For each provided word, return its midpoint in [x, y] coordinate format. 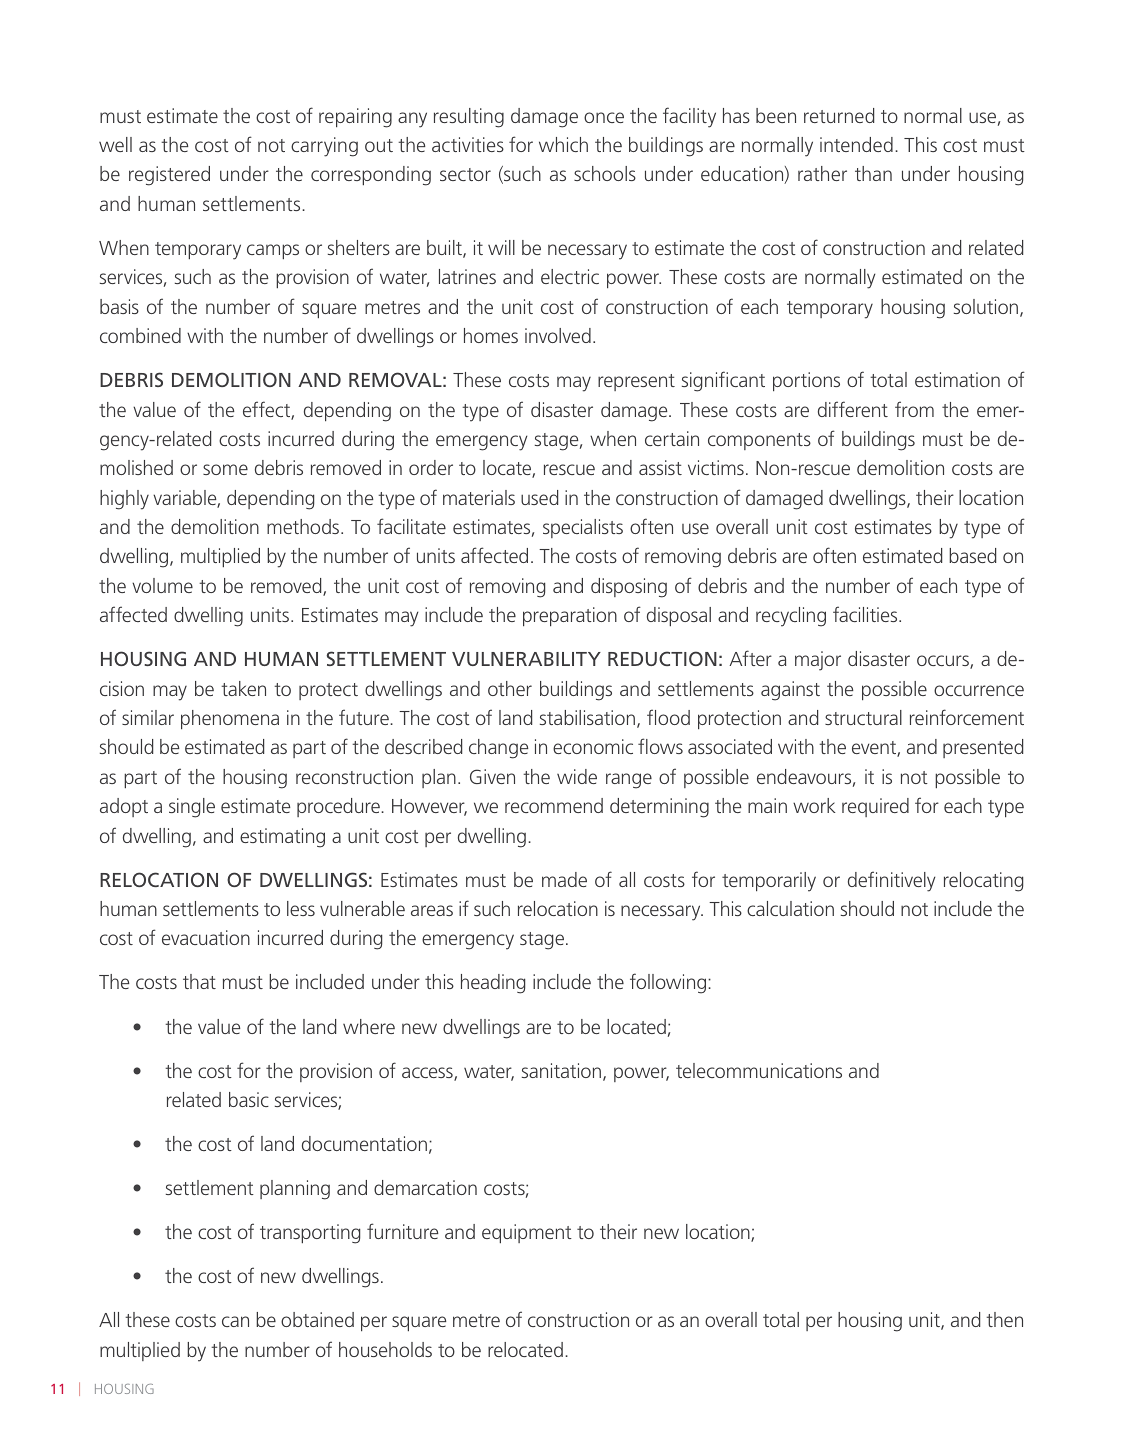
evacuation [206, 937]
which [563, 144]
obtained [317, 1319]
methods [304, 526]
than [873, 173]
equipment [527, 1233]
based [972, 555]
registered [169, 176]
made [564, 879]
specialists [583, 528]
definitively [892, 881]
